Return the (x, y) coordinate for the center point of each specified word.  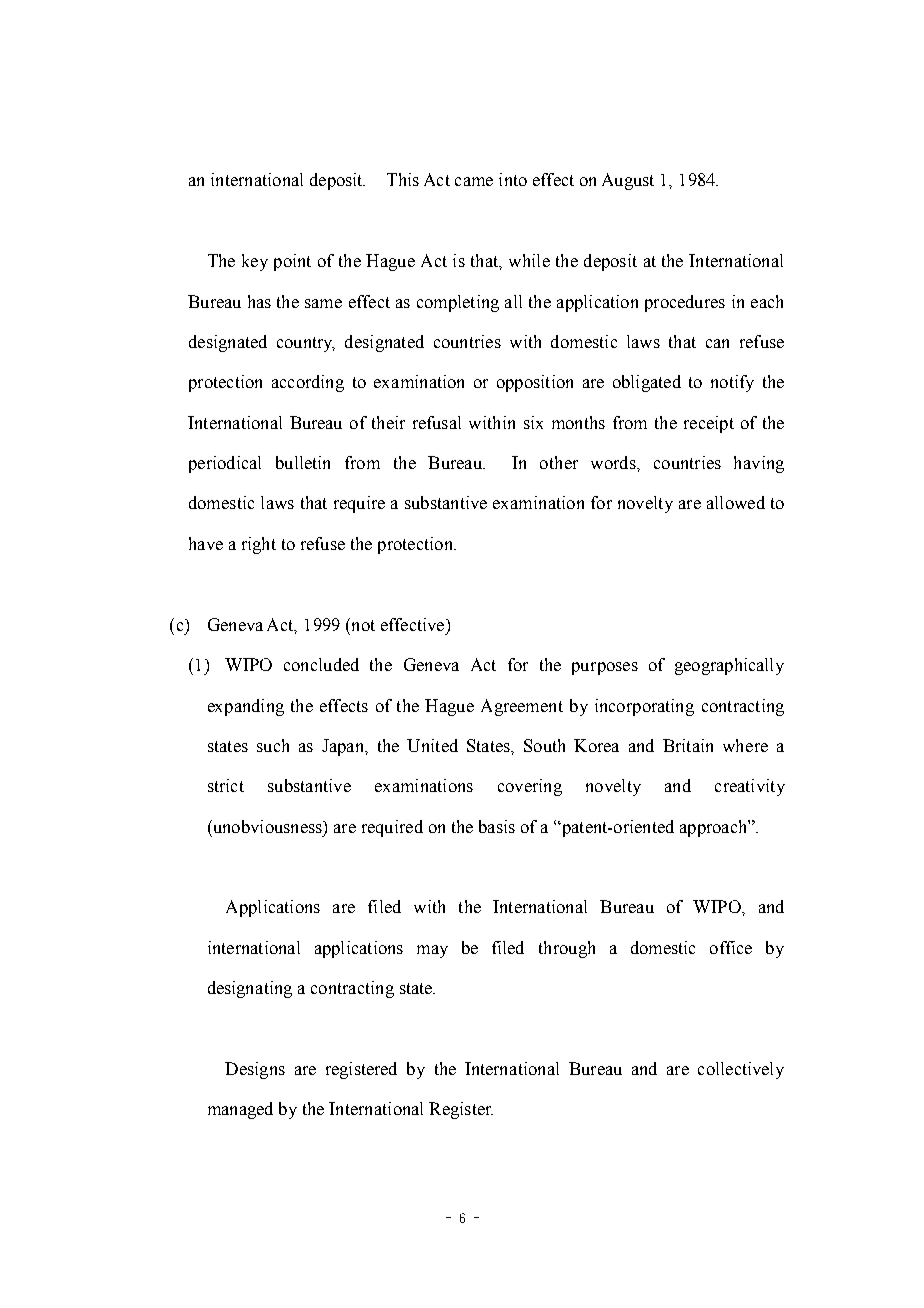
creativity (750, 787)
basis (497, 826)
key (255, 262)
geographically (729, 666)
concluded (321, 664)
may (432, 951)
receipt (709, 424)
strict (226, 785)
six (533, 422)
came (474, 181)
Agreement (522, 707)
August (628, 181)
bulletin (303, 462)
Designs (255, 1070)
